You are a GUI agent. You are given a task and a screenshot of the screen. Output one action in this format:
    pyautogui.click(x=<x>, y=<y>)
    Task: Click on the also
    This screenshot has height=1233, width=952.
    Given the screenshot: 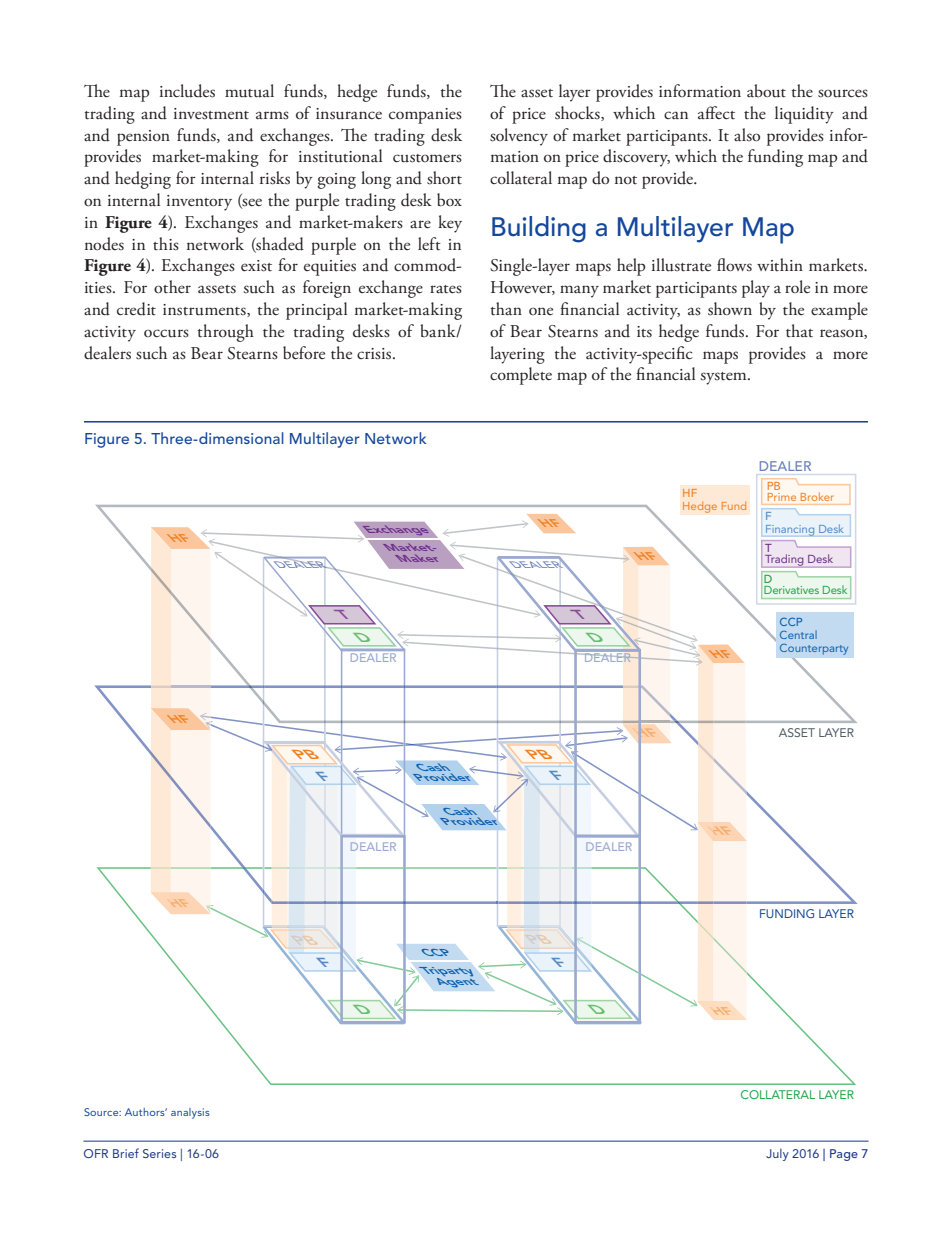 What is the action you would take?
    pyautogui.click(x=747, y=134)
